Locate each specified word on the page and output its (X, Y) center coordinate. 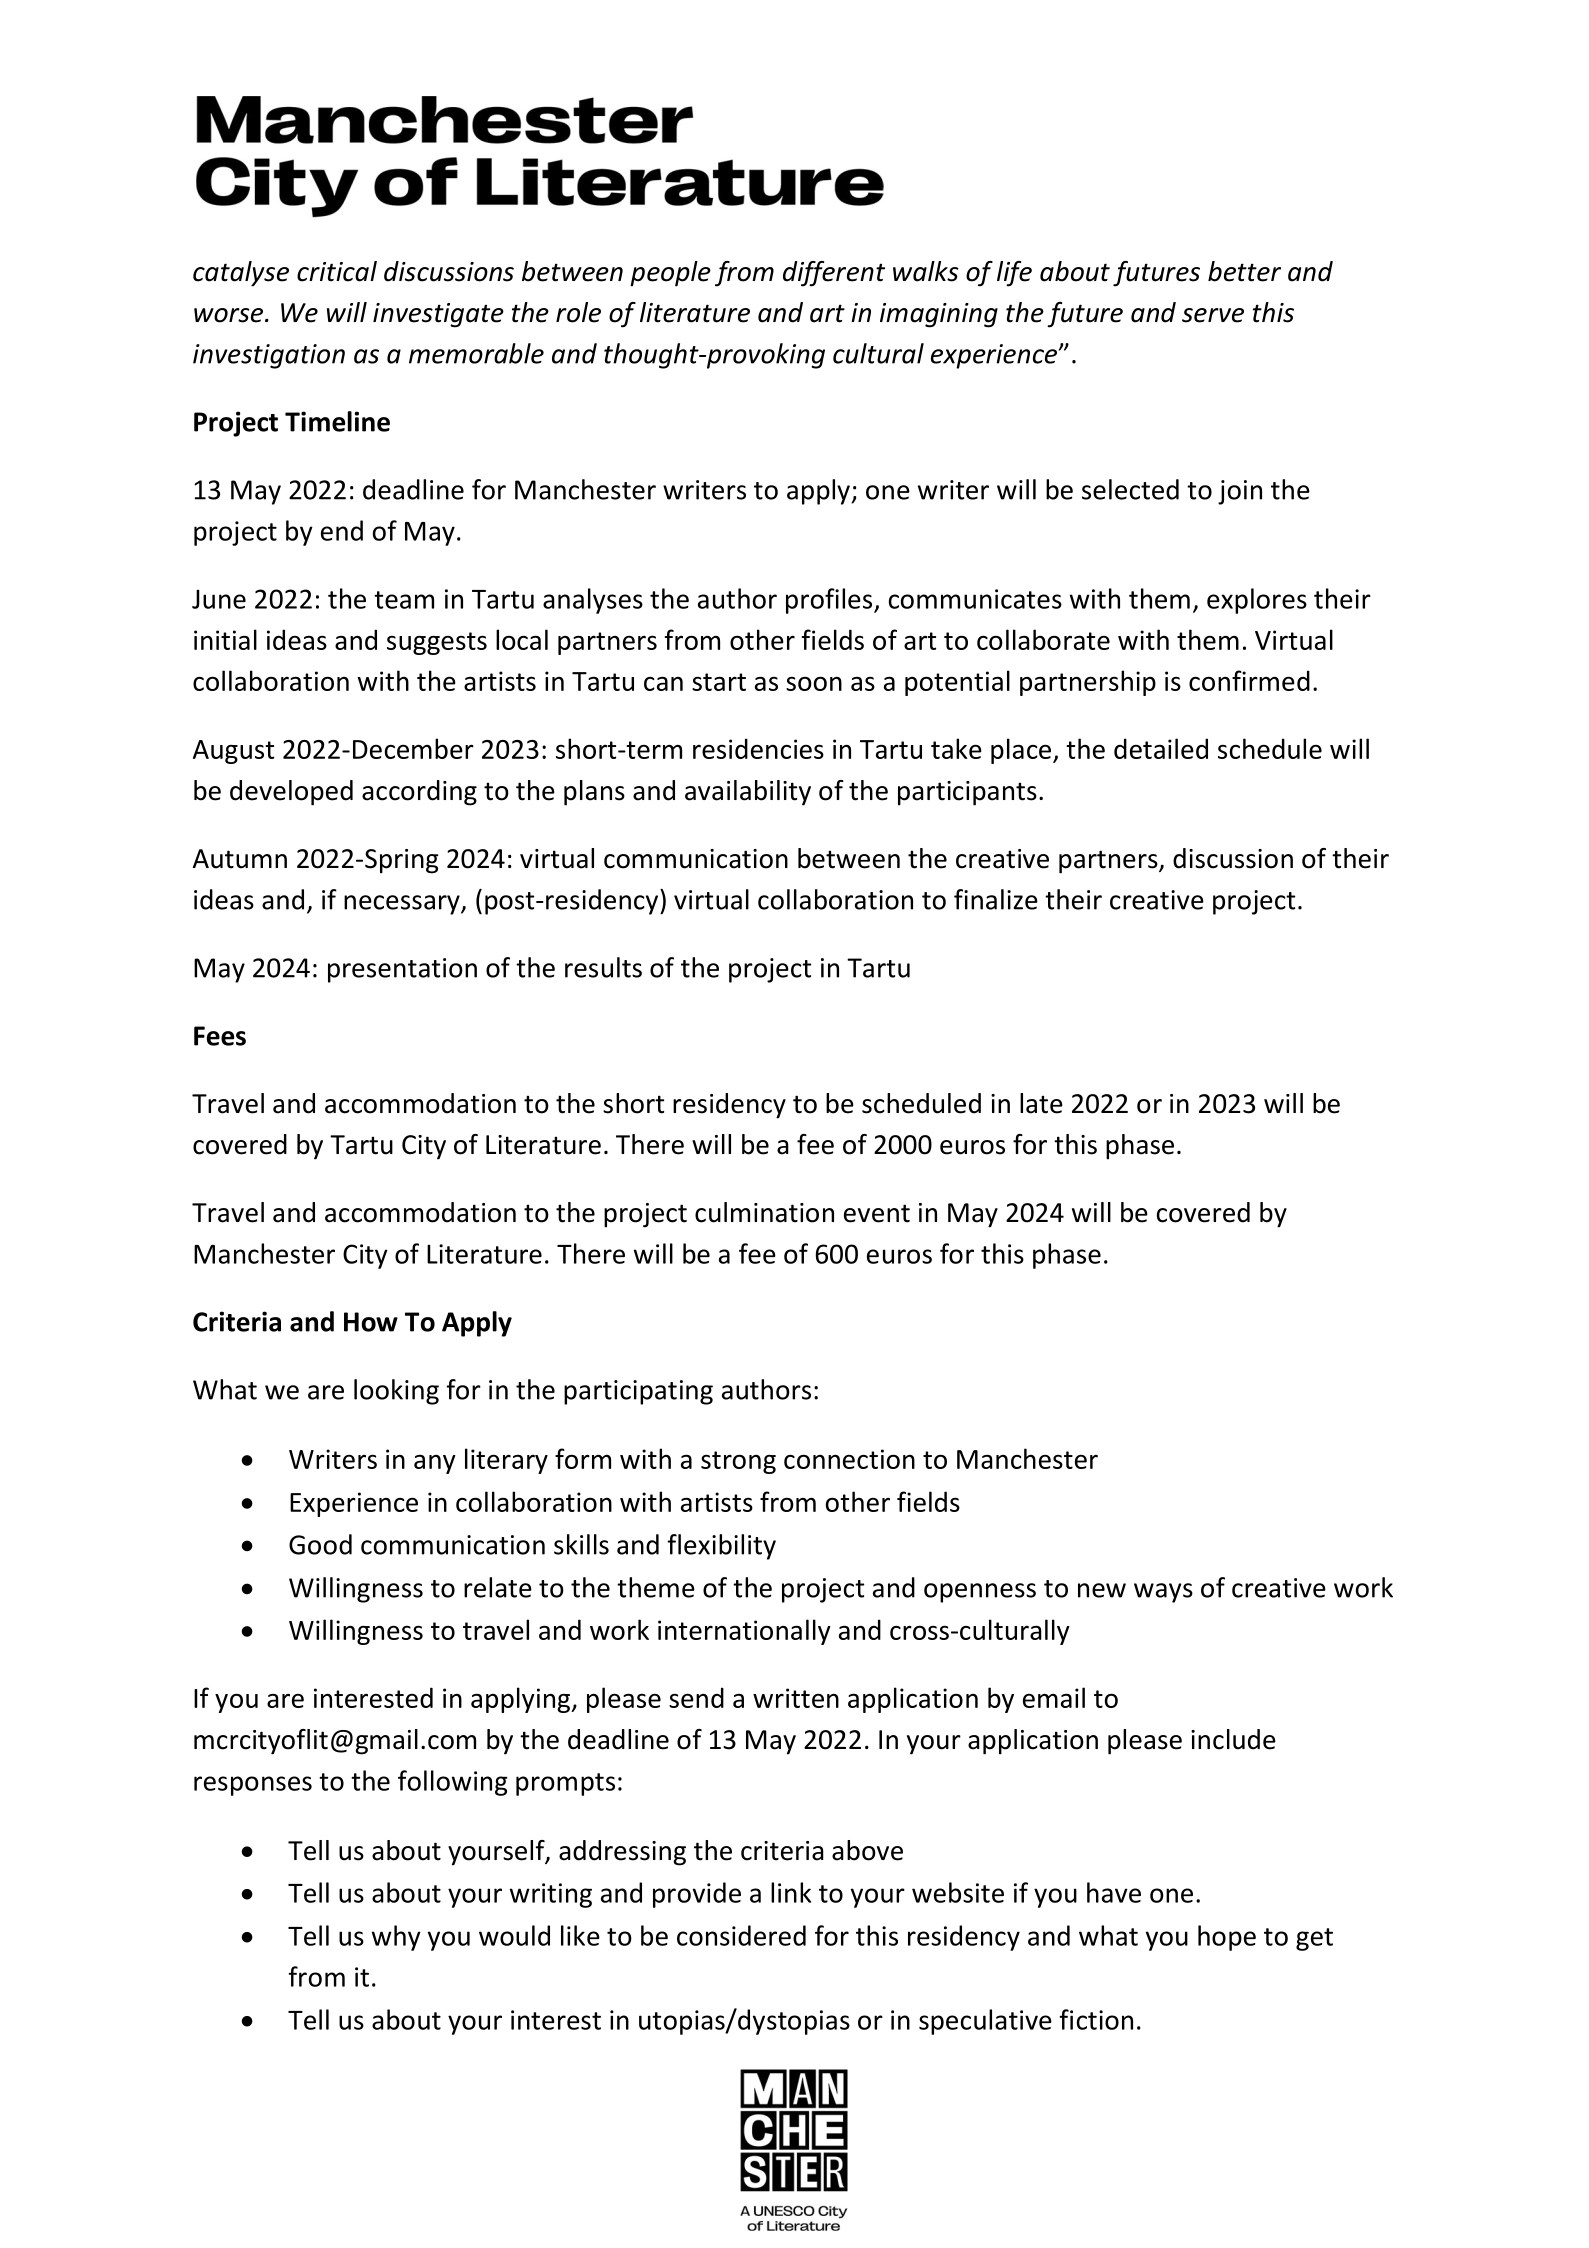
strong (738, 1462)
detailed (1161, 748)
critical (337, 271)
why (396, 1938)
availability (748, 793)
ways (1163, 1593)
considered (741, 1935)
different (834, 274)
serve (1213, 315)
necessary (403, 905)
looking (396, 1392)
